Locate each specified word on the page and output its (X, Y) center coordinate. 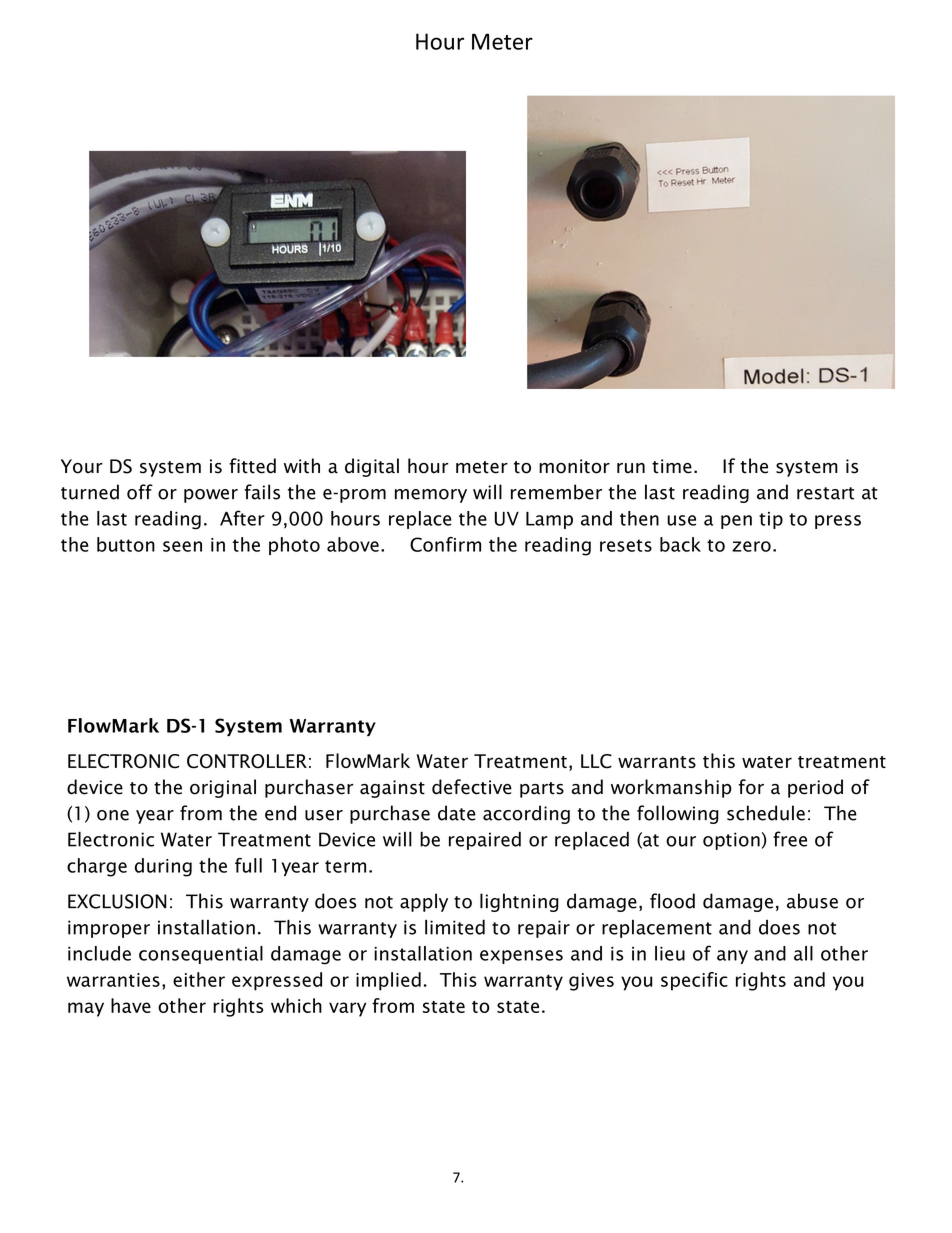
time (672, 466)
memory (431, 496)
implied (388, 981)
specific (694, 981)
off (140, 492)
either (199, 979)
